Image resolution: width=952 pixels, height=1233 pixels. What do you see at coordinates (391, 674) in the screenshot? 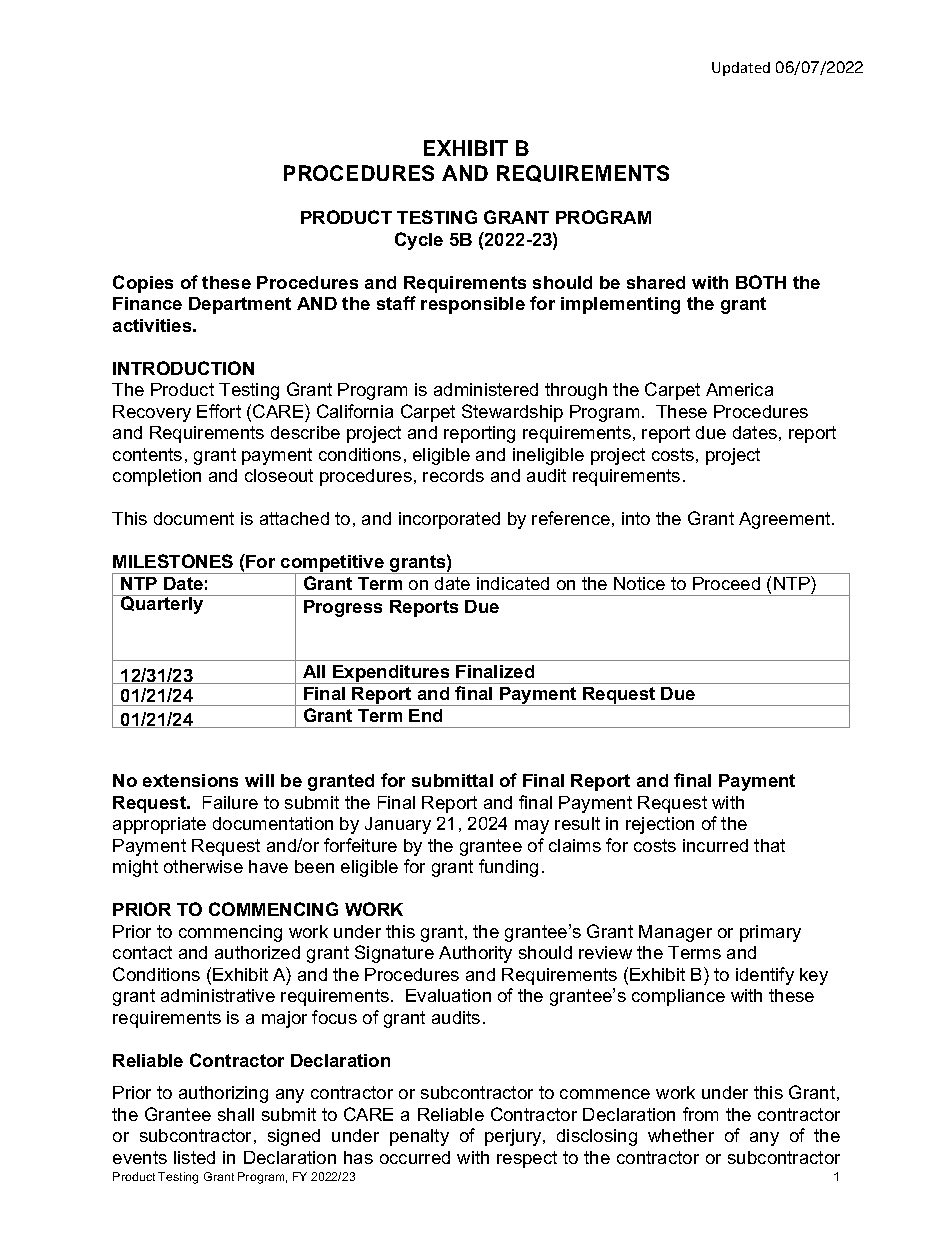
I see `Expenditures` at bounding box center [391, 674].
